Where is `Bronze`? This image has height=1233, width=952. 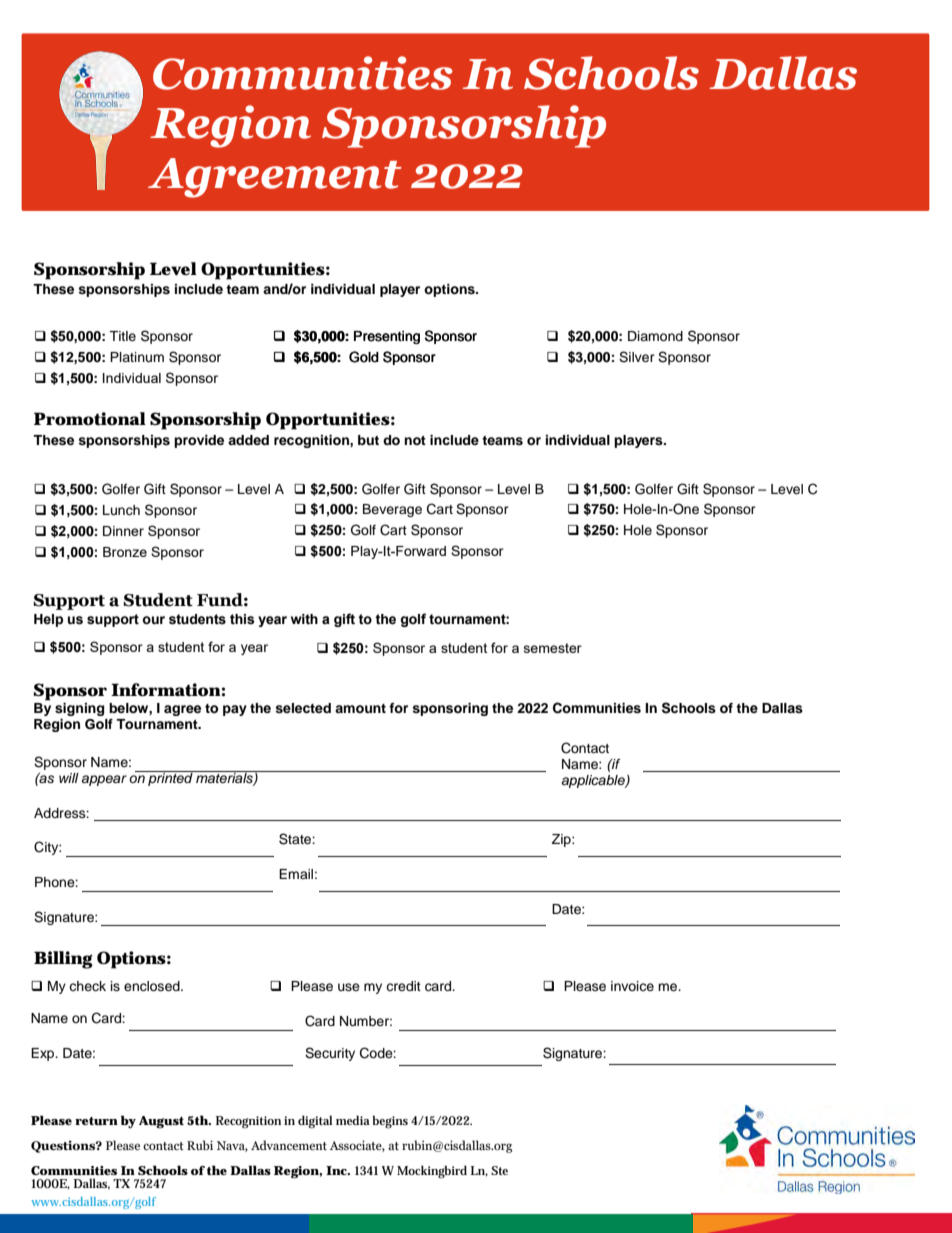
Bronze is located at coordinates (125, 552).
